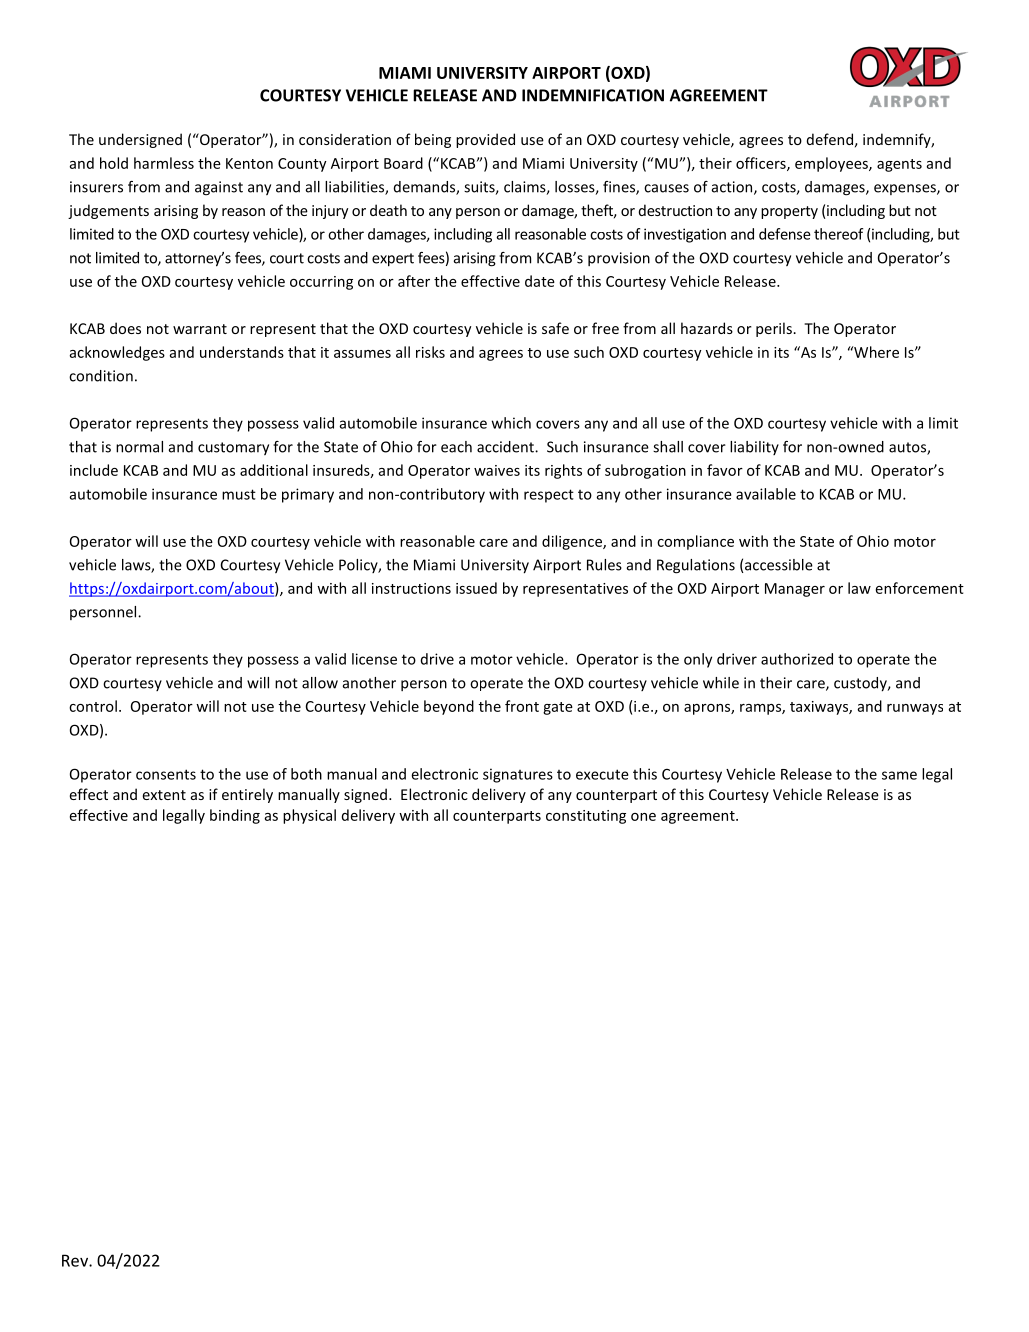  I want to click on control, so click(93, 706).
